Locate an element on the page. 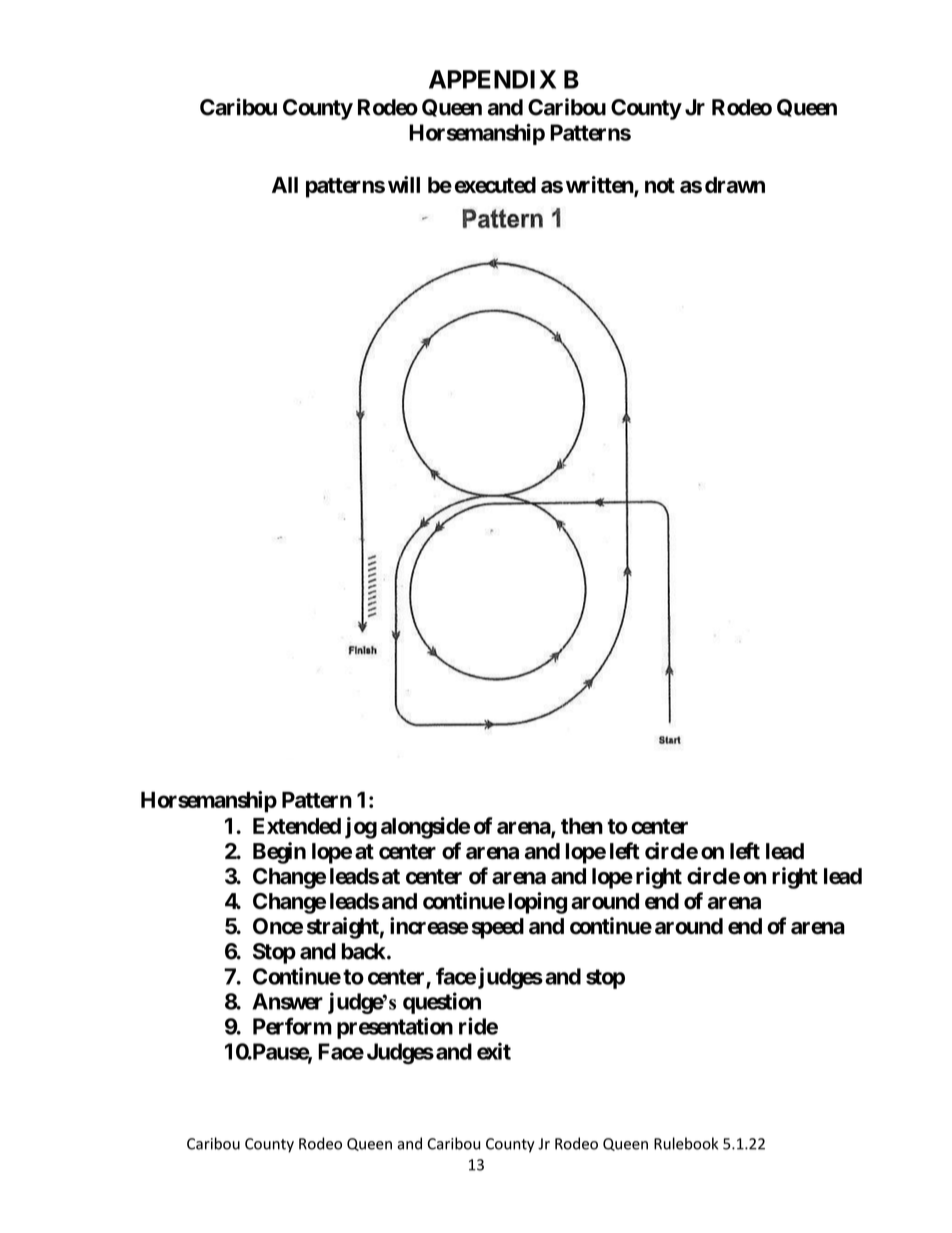 The image size is (952, 1233). will is located at coordinates (404, 184).
